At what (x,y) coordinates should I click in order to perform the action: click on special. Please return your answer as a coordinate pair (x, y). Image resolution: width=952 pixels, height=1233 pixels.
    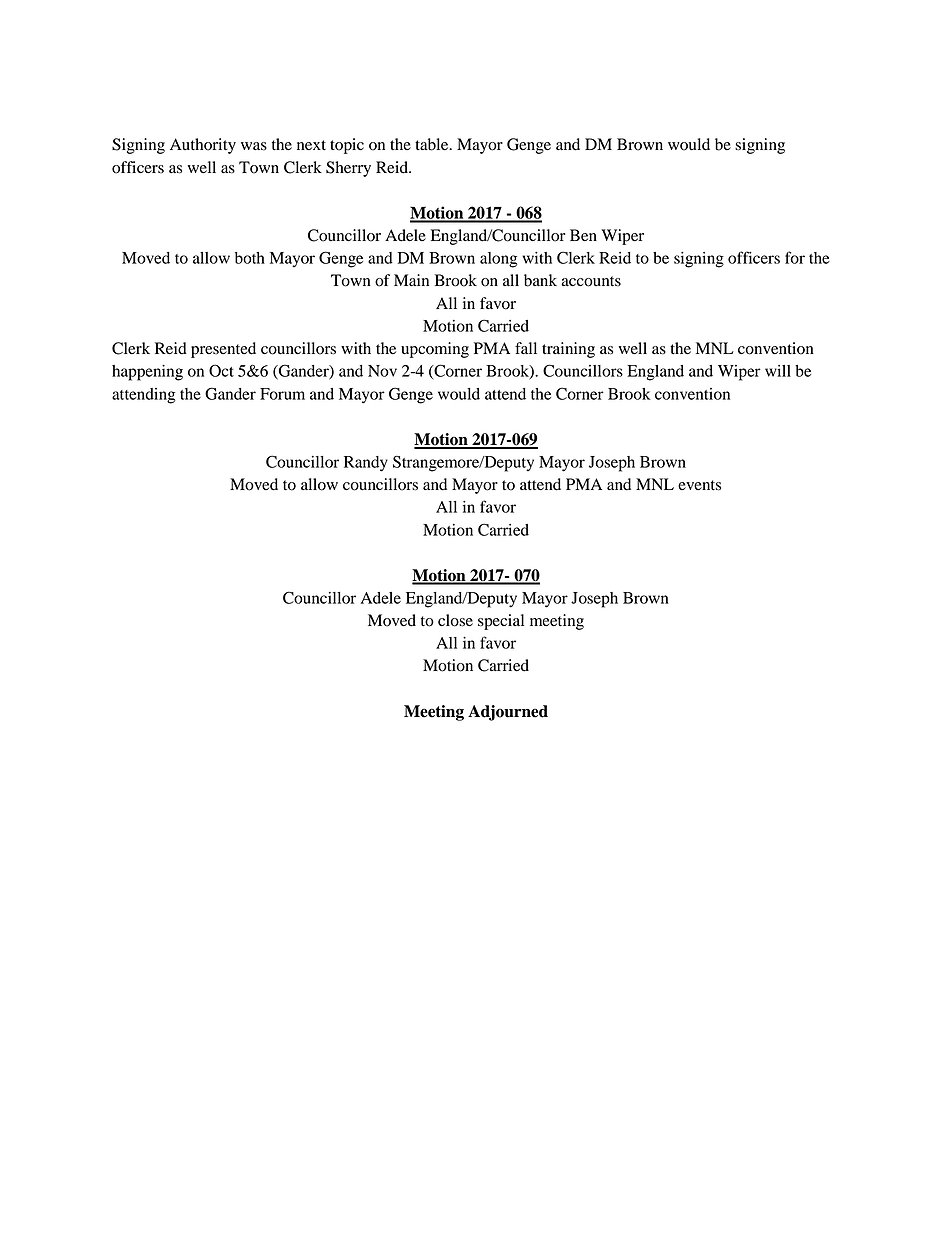
    Looking at the image, I should click on (501, 622).
